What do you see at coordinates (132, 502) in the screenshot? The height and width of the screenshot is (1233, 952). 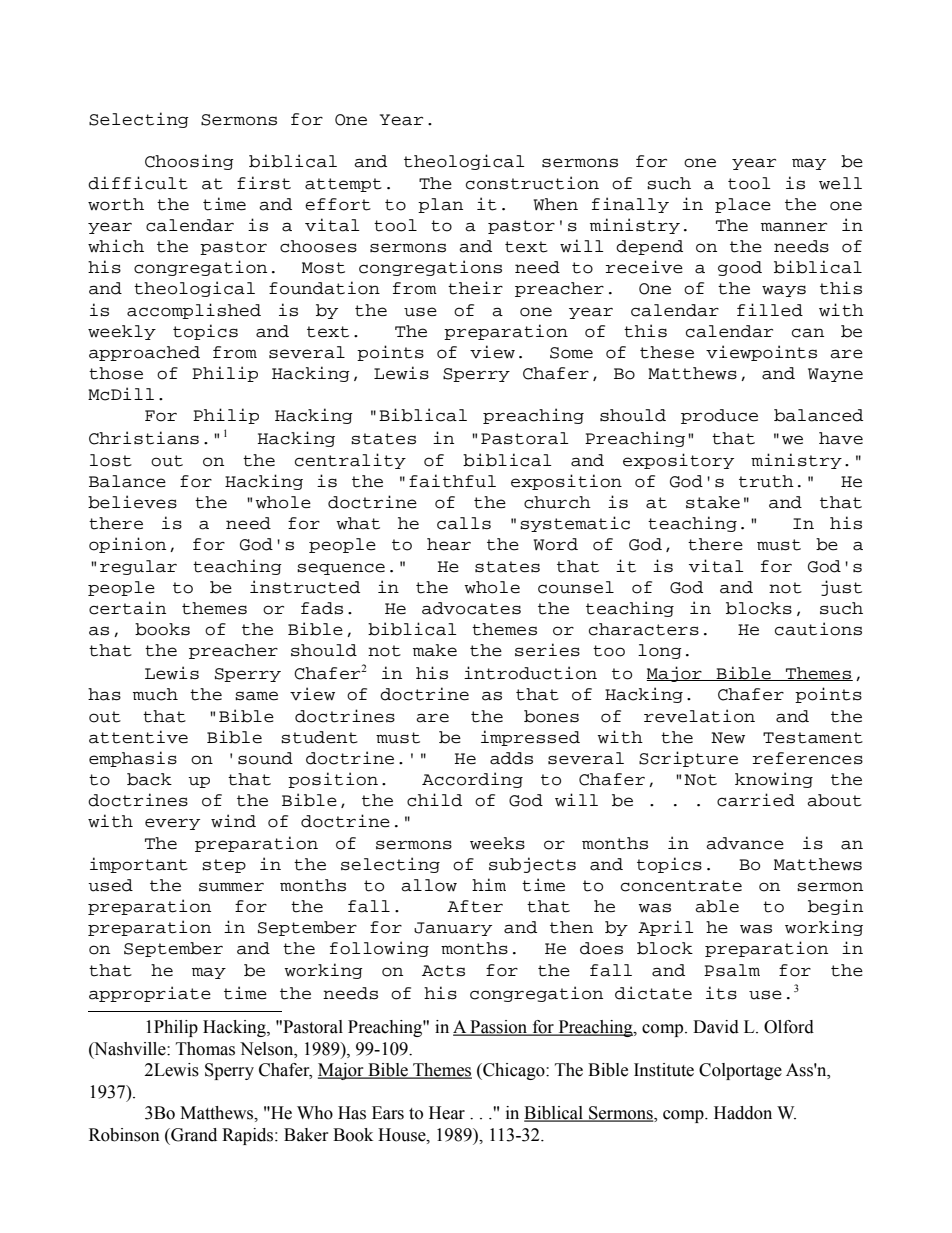 I see `believes` at bounding box center [132, 502].
